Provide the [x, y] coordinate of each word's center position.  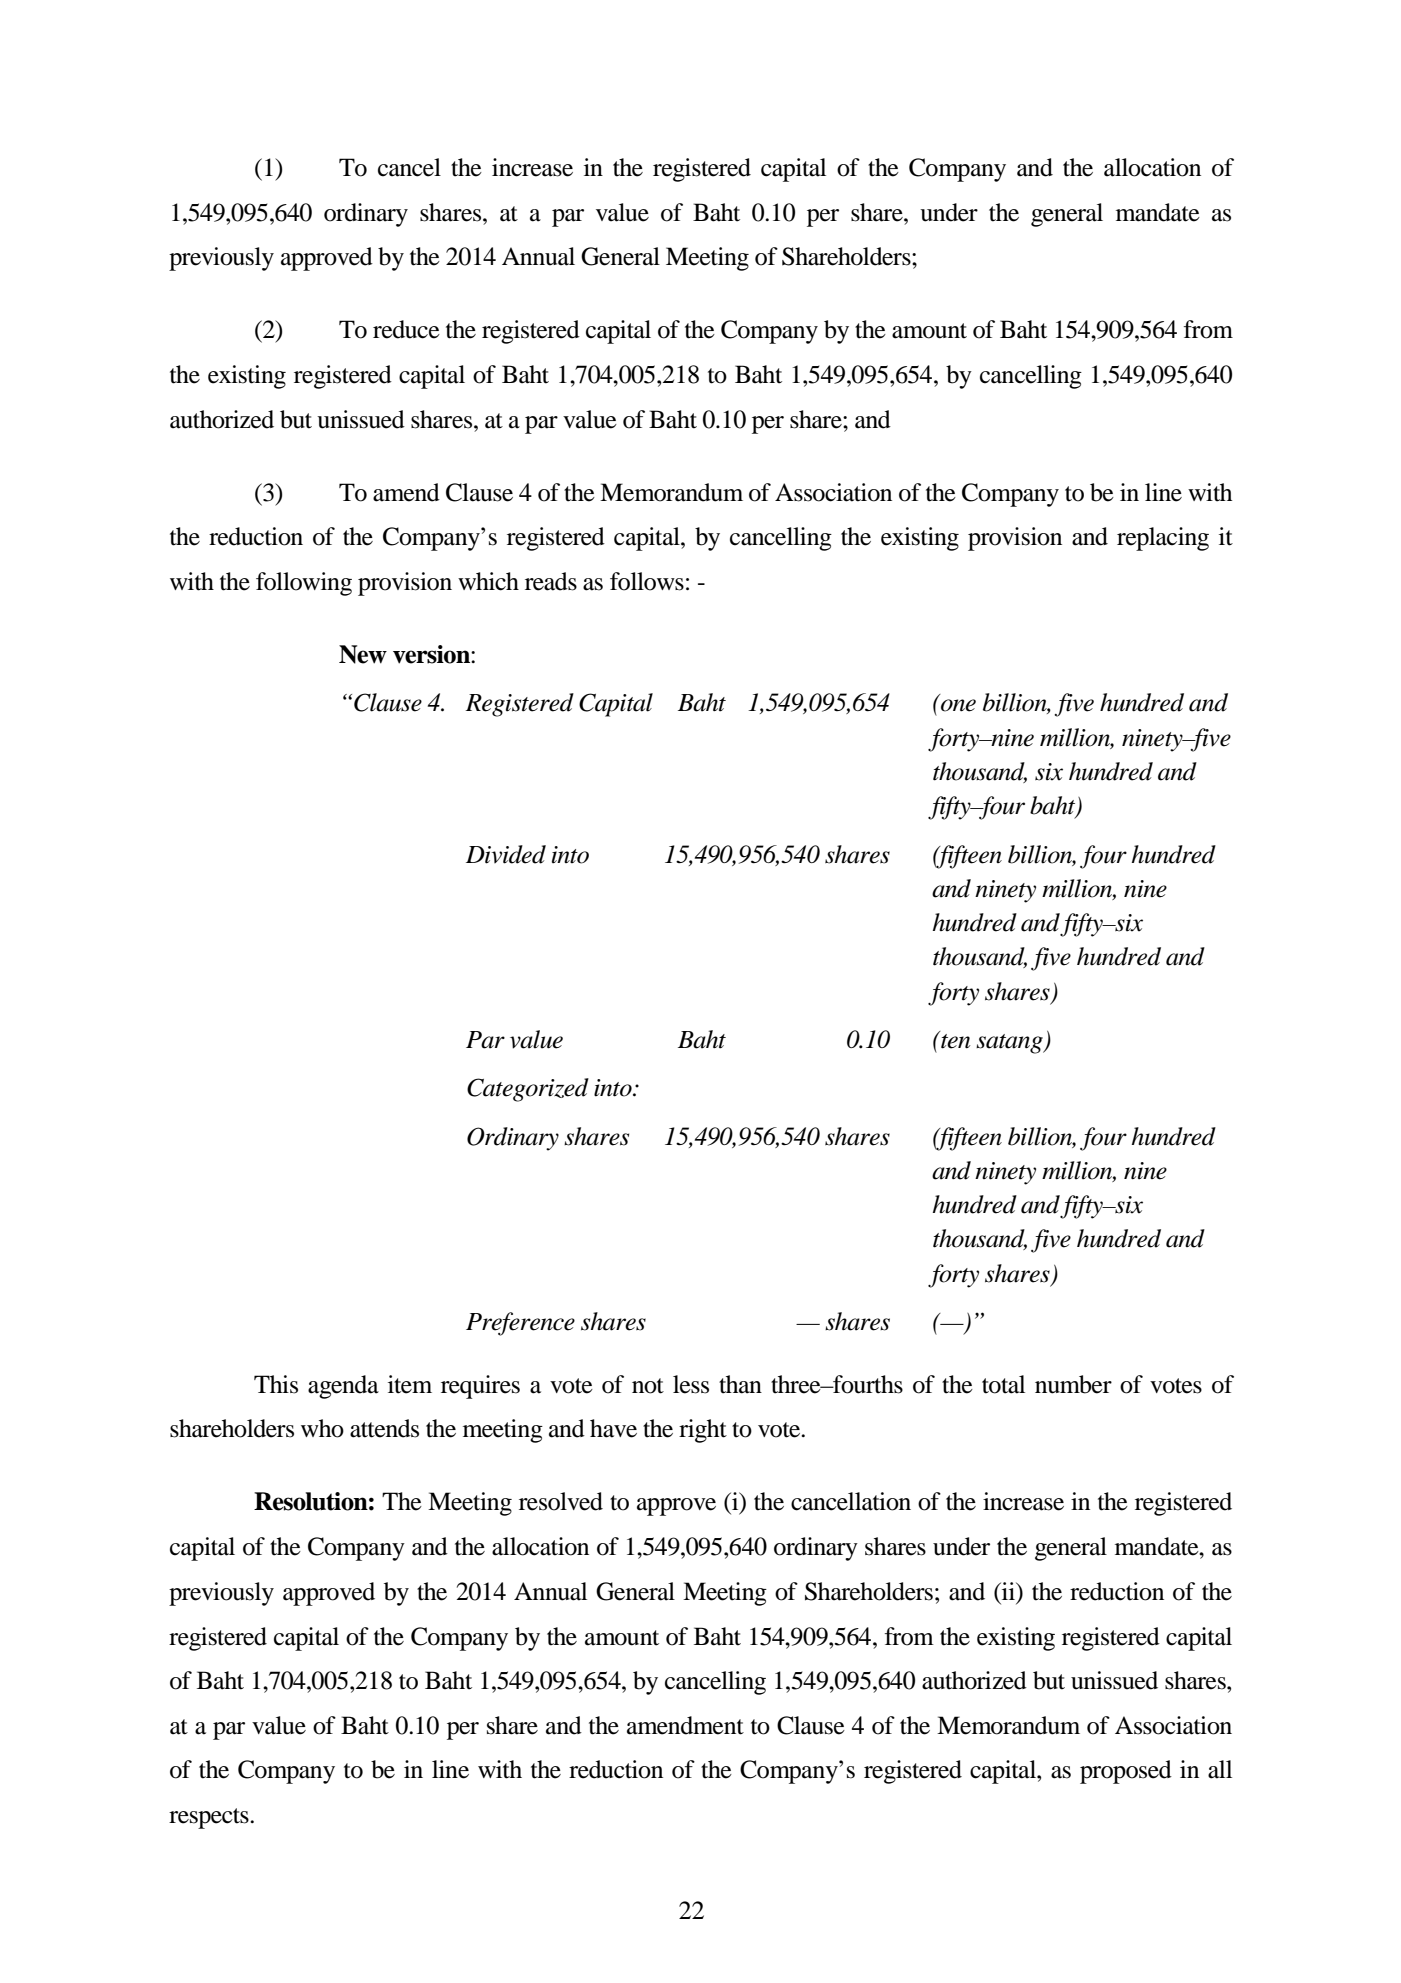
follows [647, 581]
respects [210, 1818]
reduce [406, 329]
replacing [1163, 539]
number [1073, 1384]
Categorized [528, 1090]
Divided [506, 854]
